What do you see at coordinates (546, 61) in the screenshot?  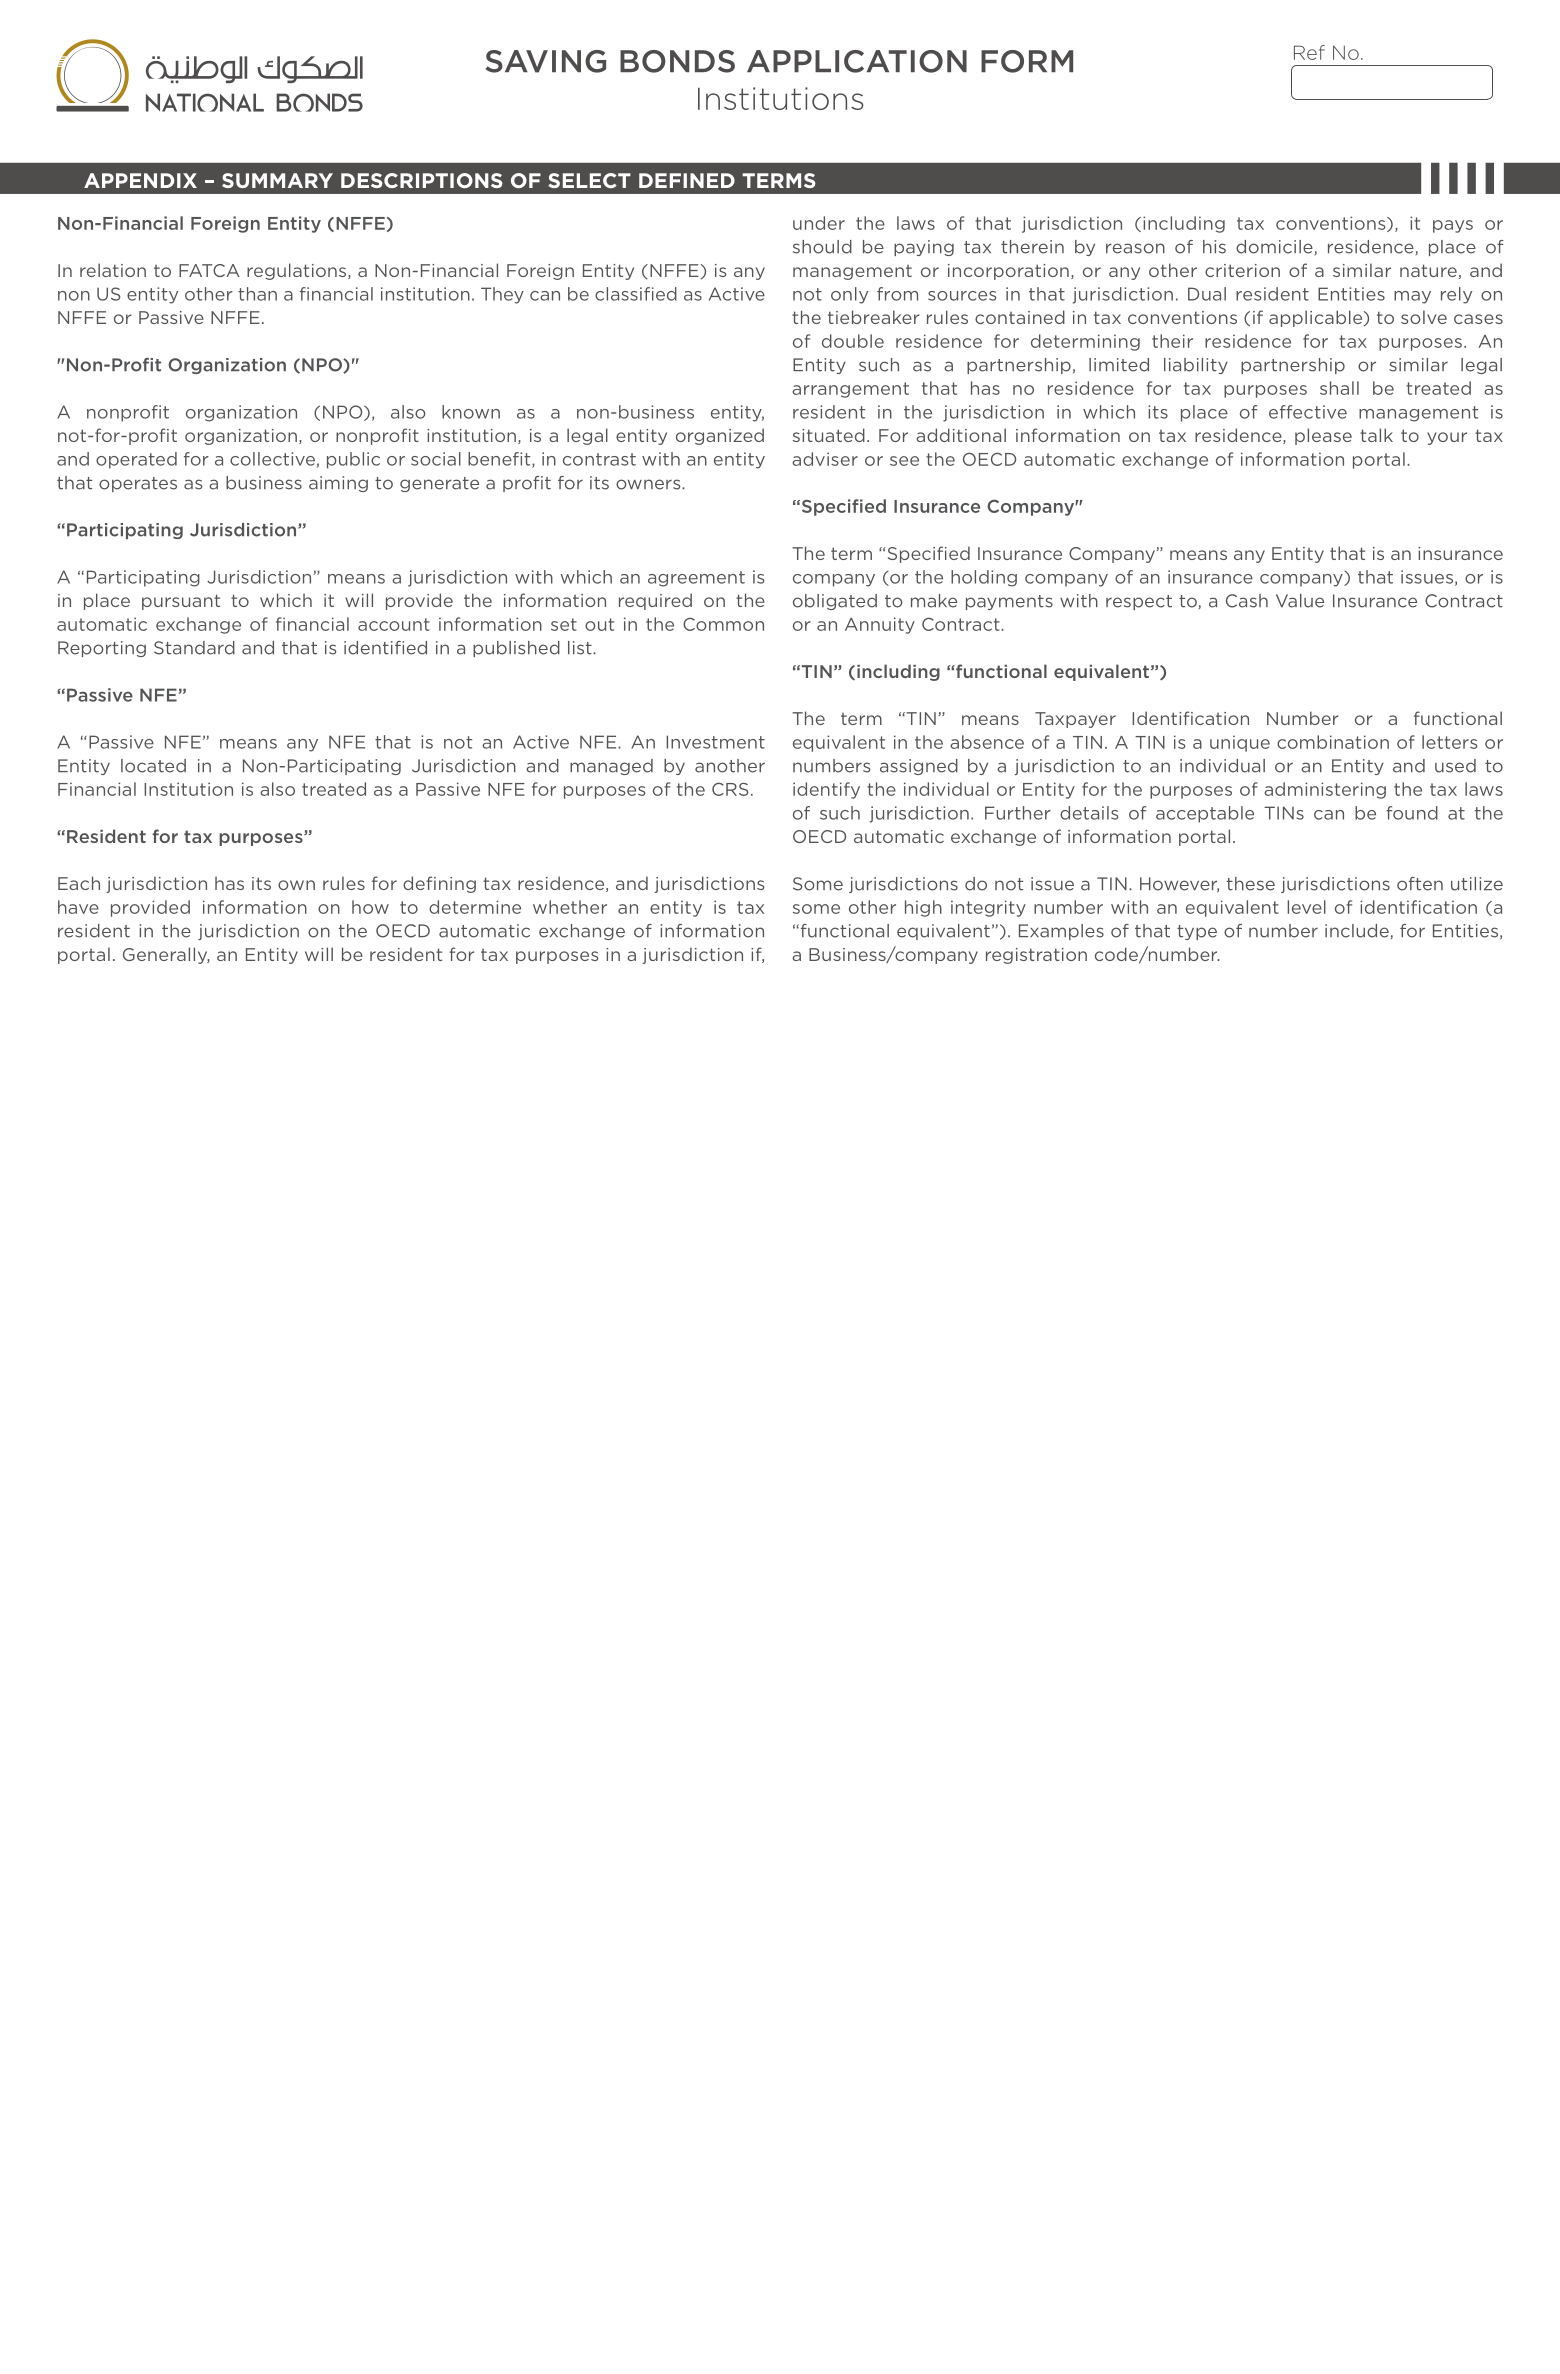 I see `SAVING` at bounding box center [546, 61].
